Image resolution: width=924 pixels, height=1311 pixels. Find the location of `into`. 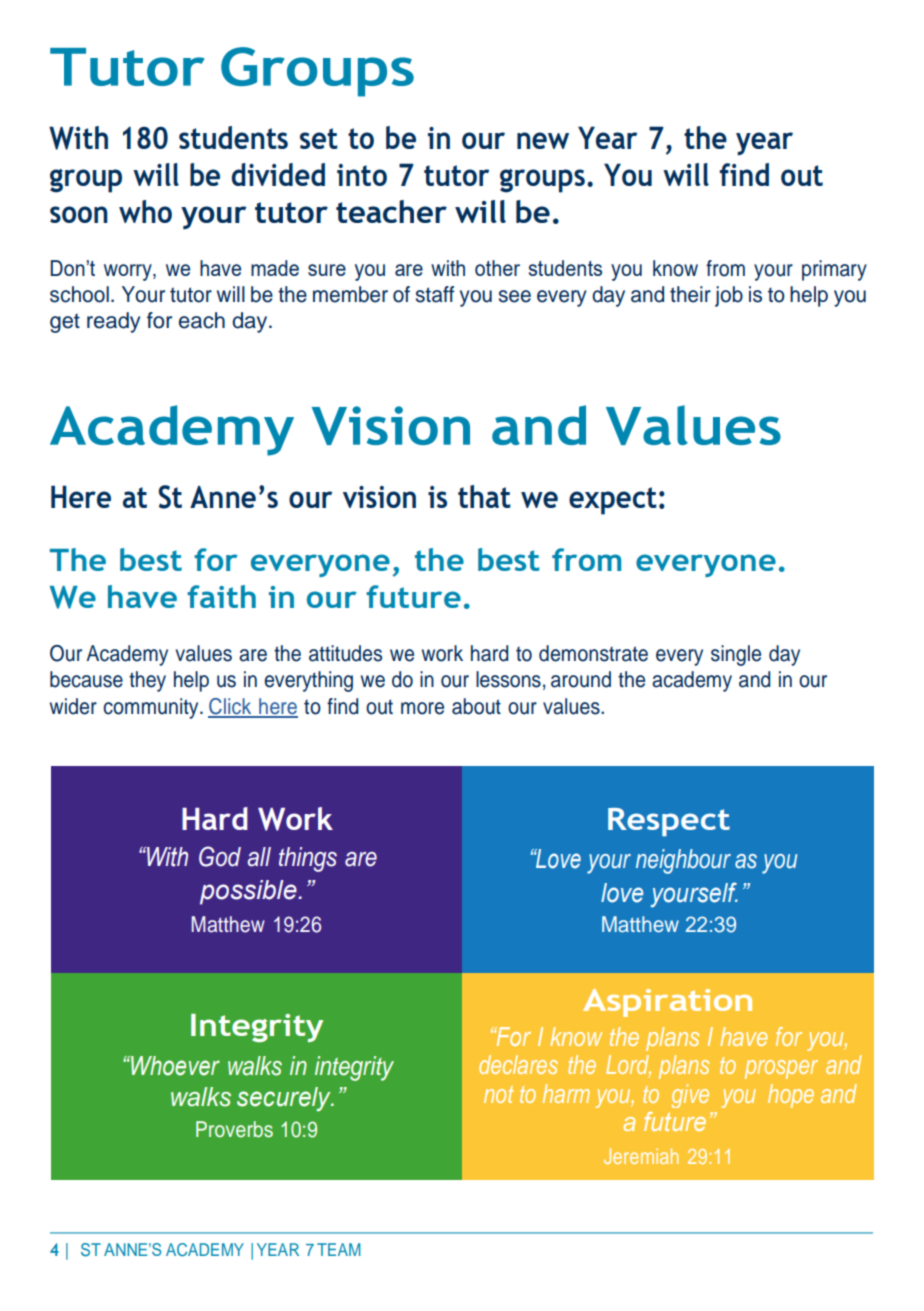

into is located at coordinates (362, 175).
